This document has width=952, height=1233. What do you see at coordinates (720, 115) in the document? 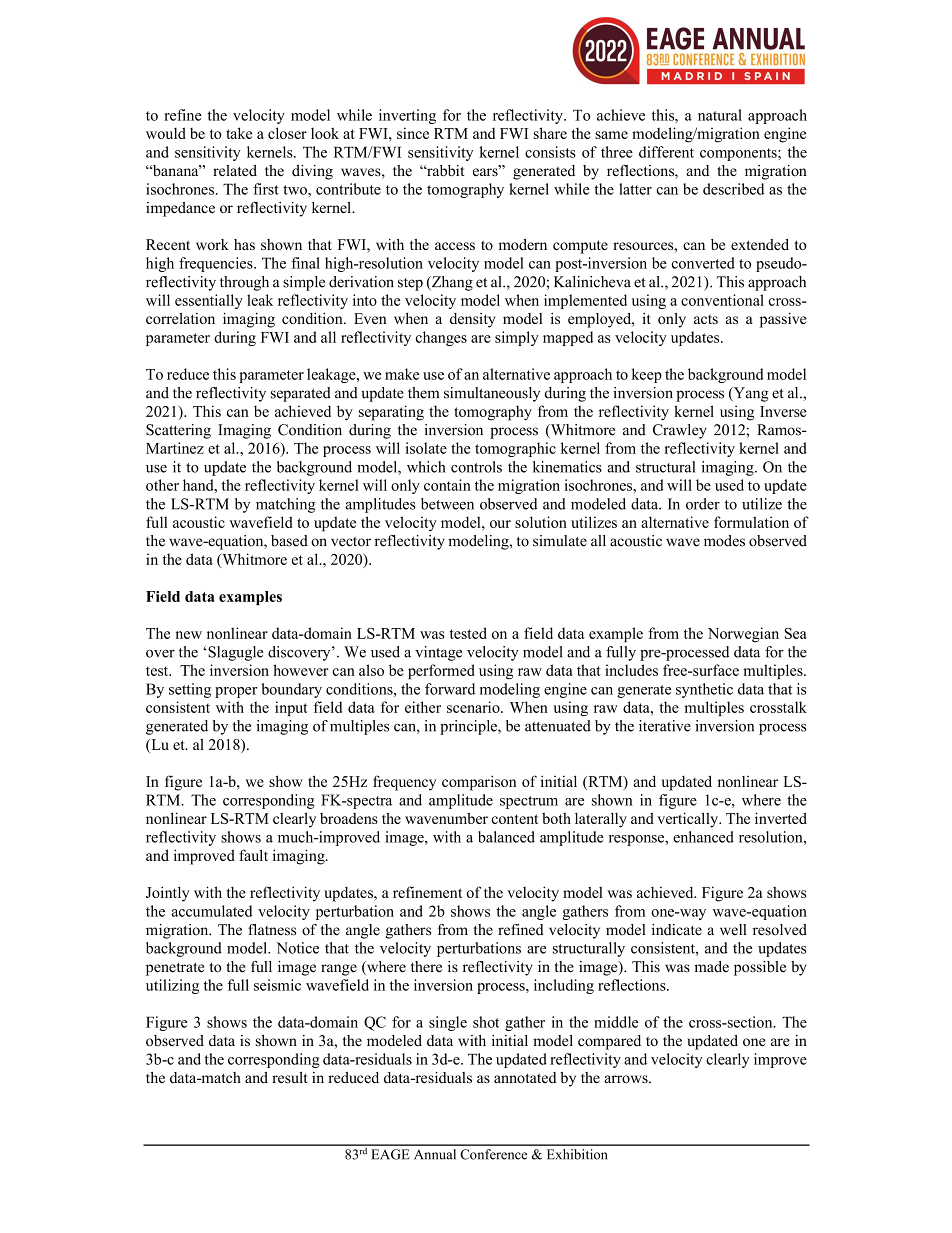
I see `natural` at bounding box center [720, 115].
